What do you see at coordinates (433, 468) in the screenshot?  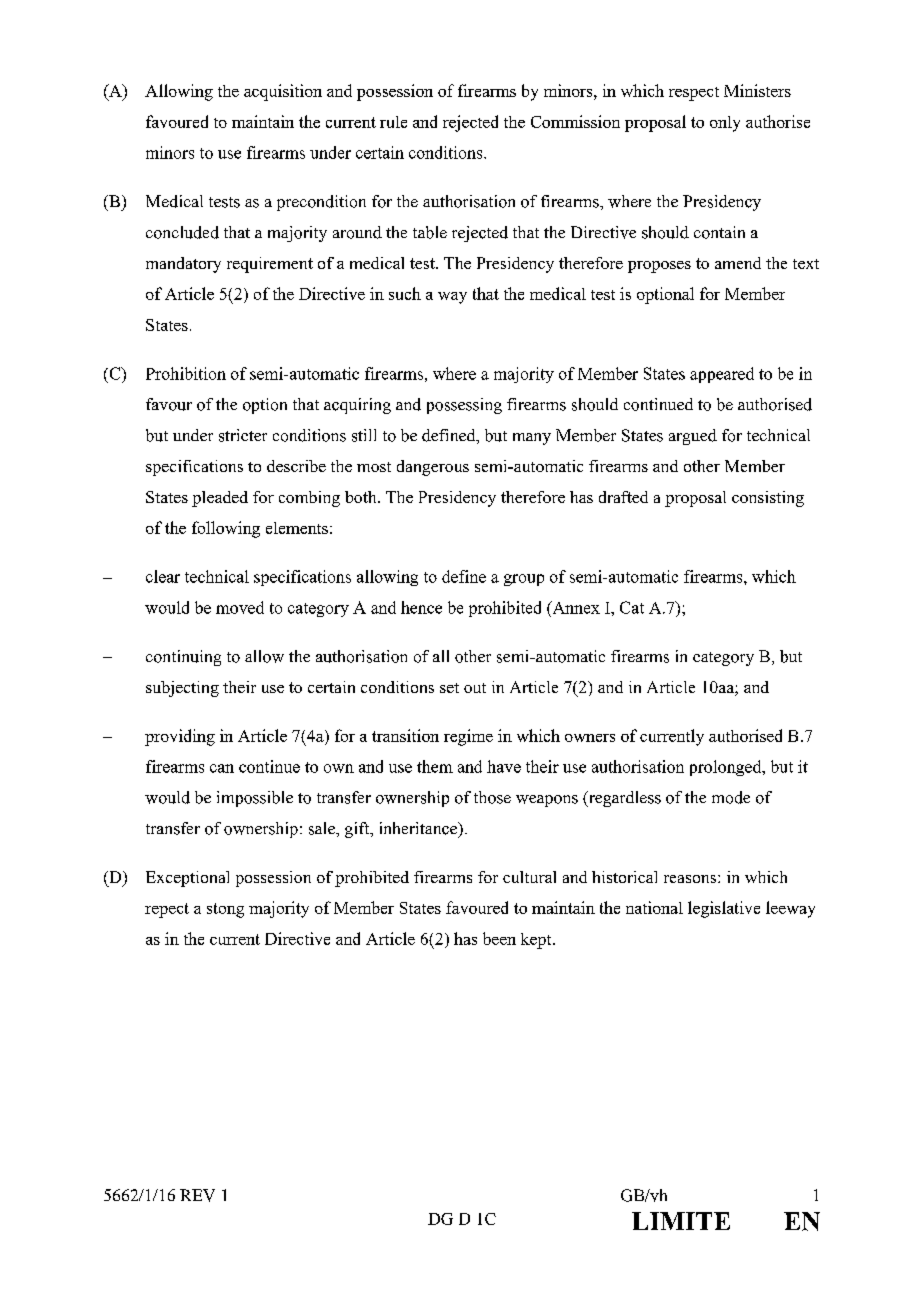 I see `dangerous` at bounding box center [433, 468].
